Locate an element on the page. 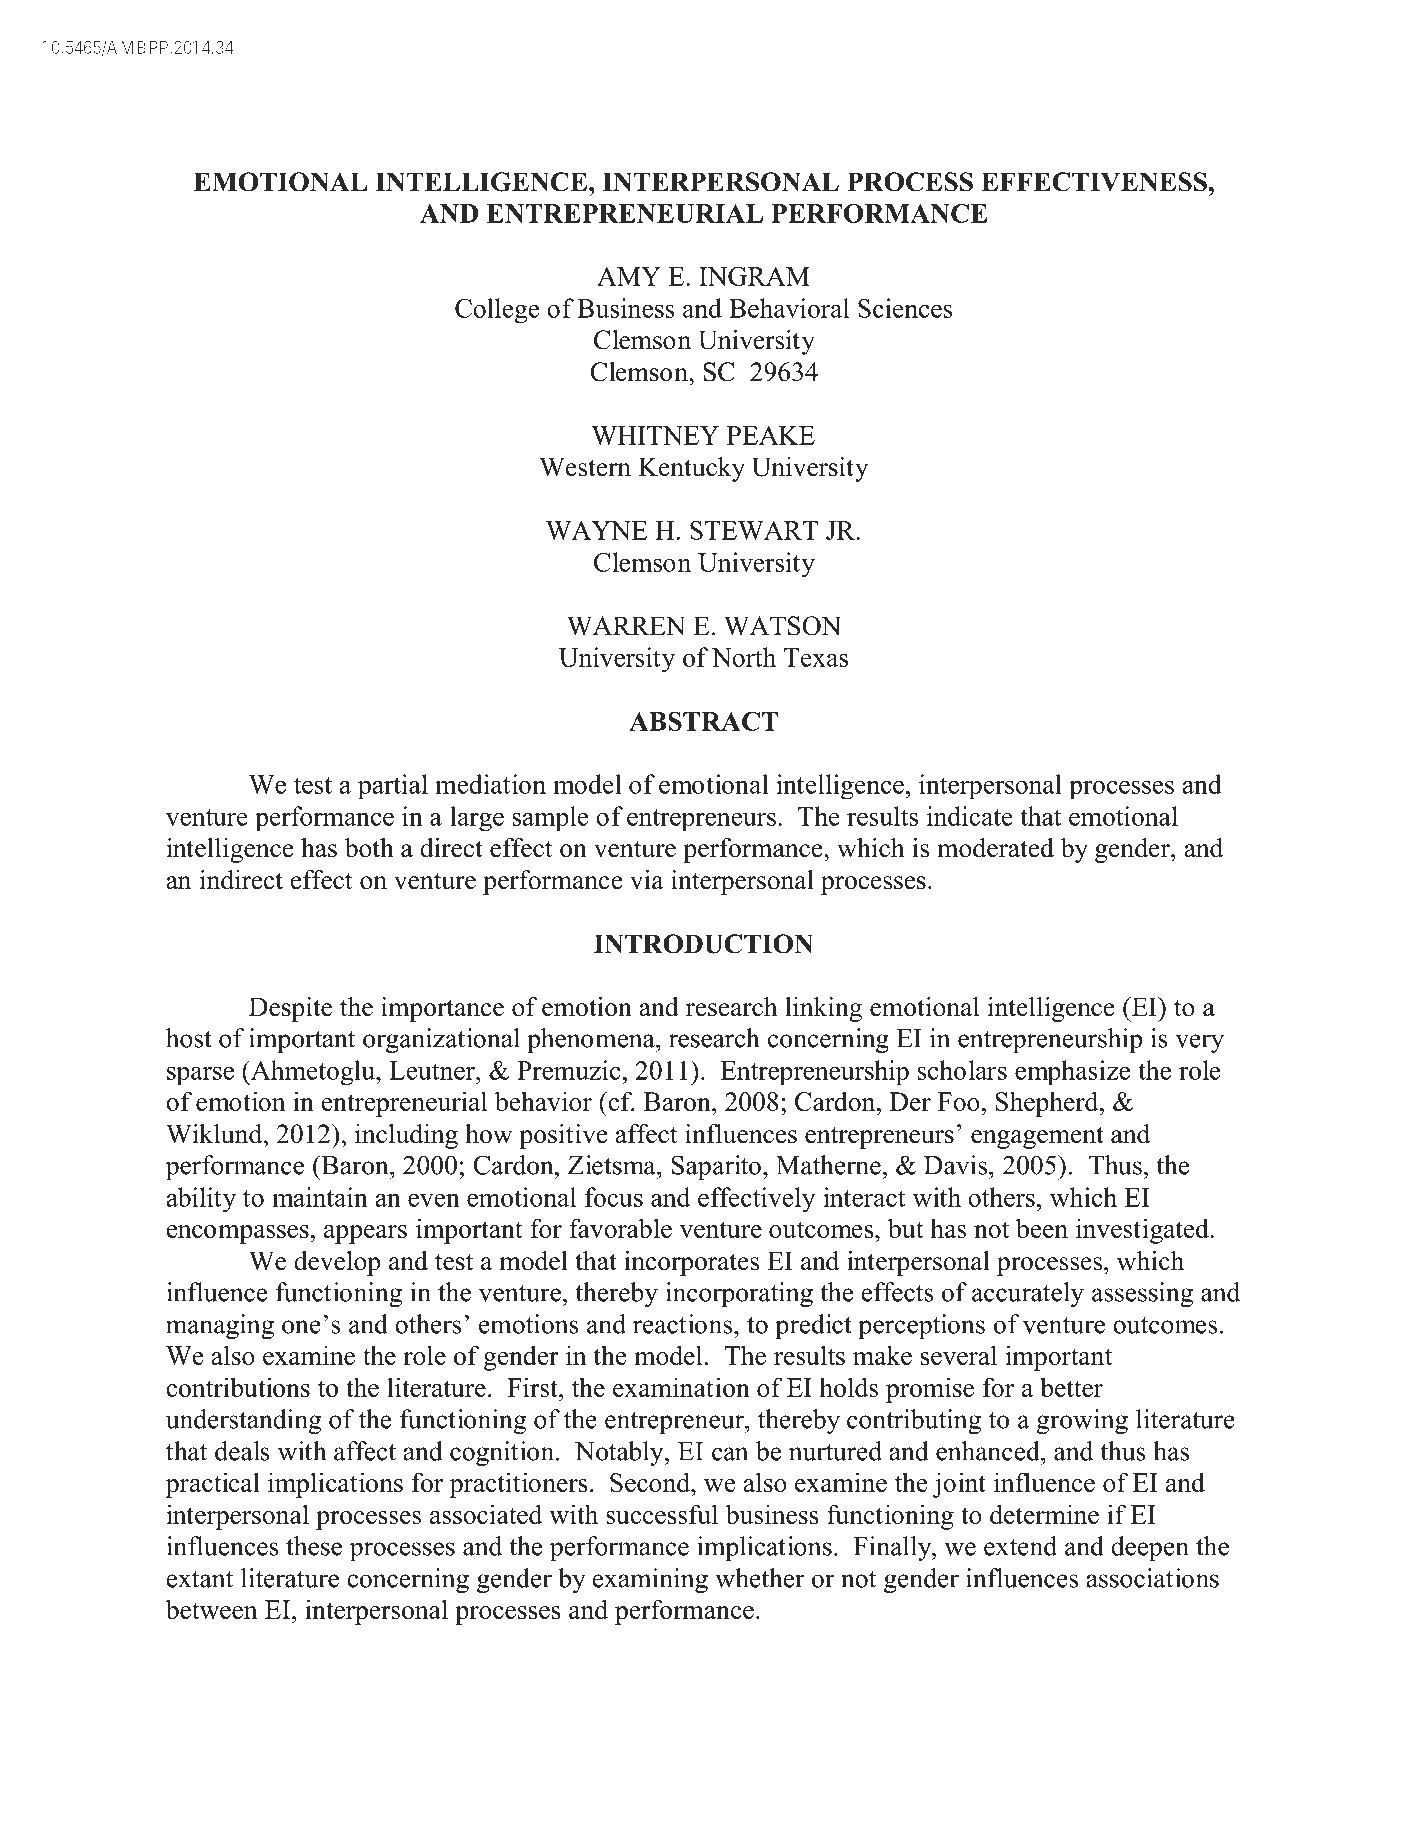 The image size is (1408, 1822). partial is located at coordinates (393, 786).
